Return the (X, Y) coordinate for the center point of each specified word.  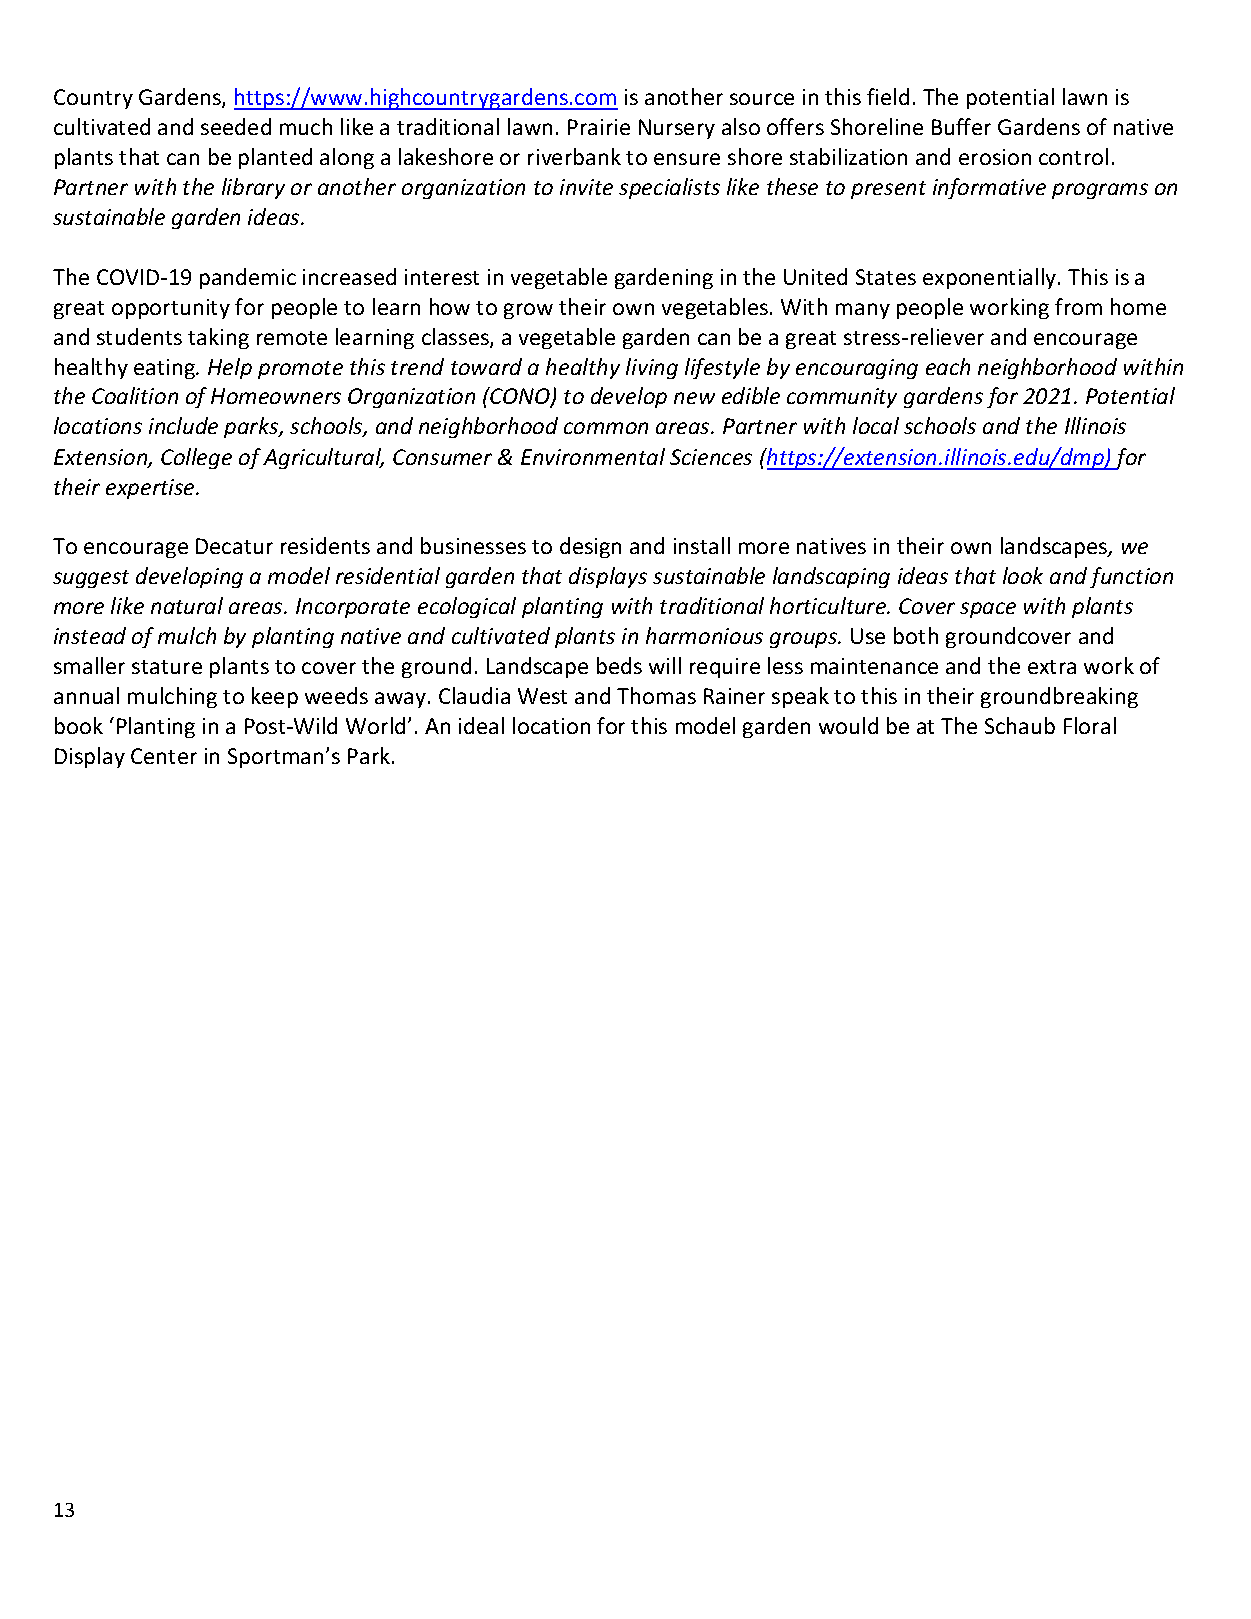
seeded (236, 126)
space (988, 610)
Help (230, 368)
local (876, 425)
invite (586, 187)
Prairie (599, 127)
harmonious (704, 635)
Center (164, 756)
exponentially (991, 278)
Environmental (593, 456)
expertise (152, 489)
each (948, 366)
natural (187, 605)
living (652, 368)
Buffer (961, 126)
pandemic (248, 278)
